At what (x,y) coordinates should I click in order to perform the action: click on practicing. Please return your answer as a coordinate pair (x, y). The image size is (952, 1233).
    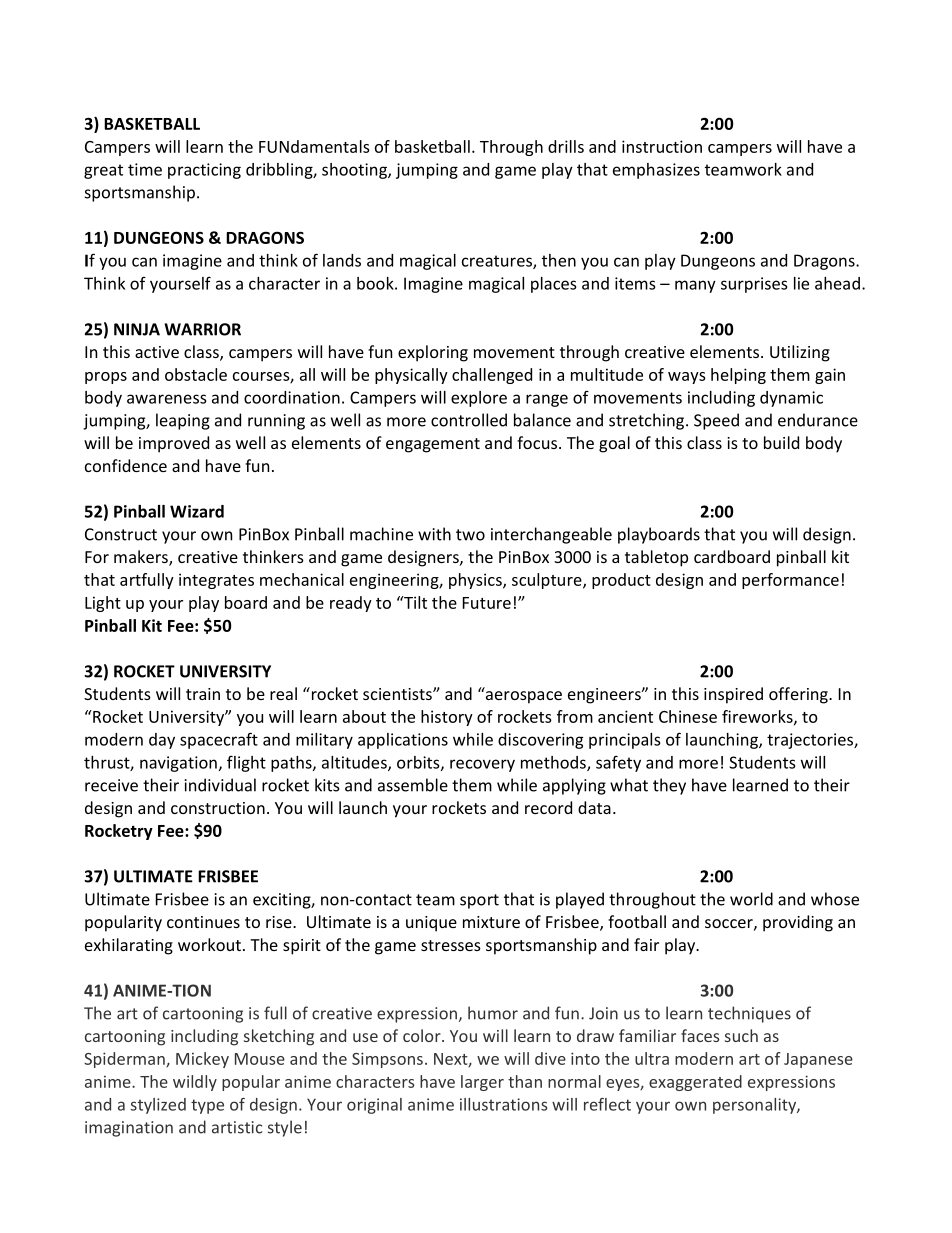
    Looking at the image, I should click on (204, 171).
